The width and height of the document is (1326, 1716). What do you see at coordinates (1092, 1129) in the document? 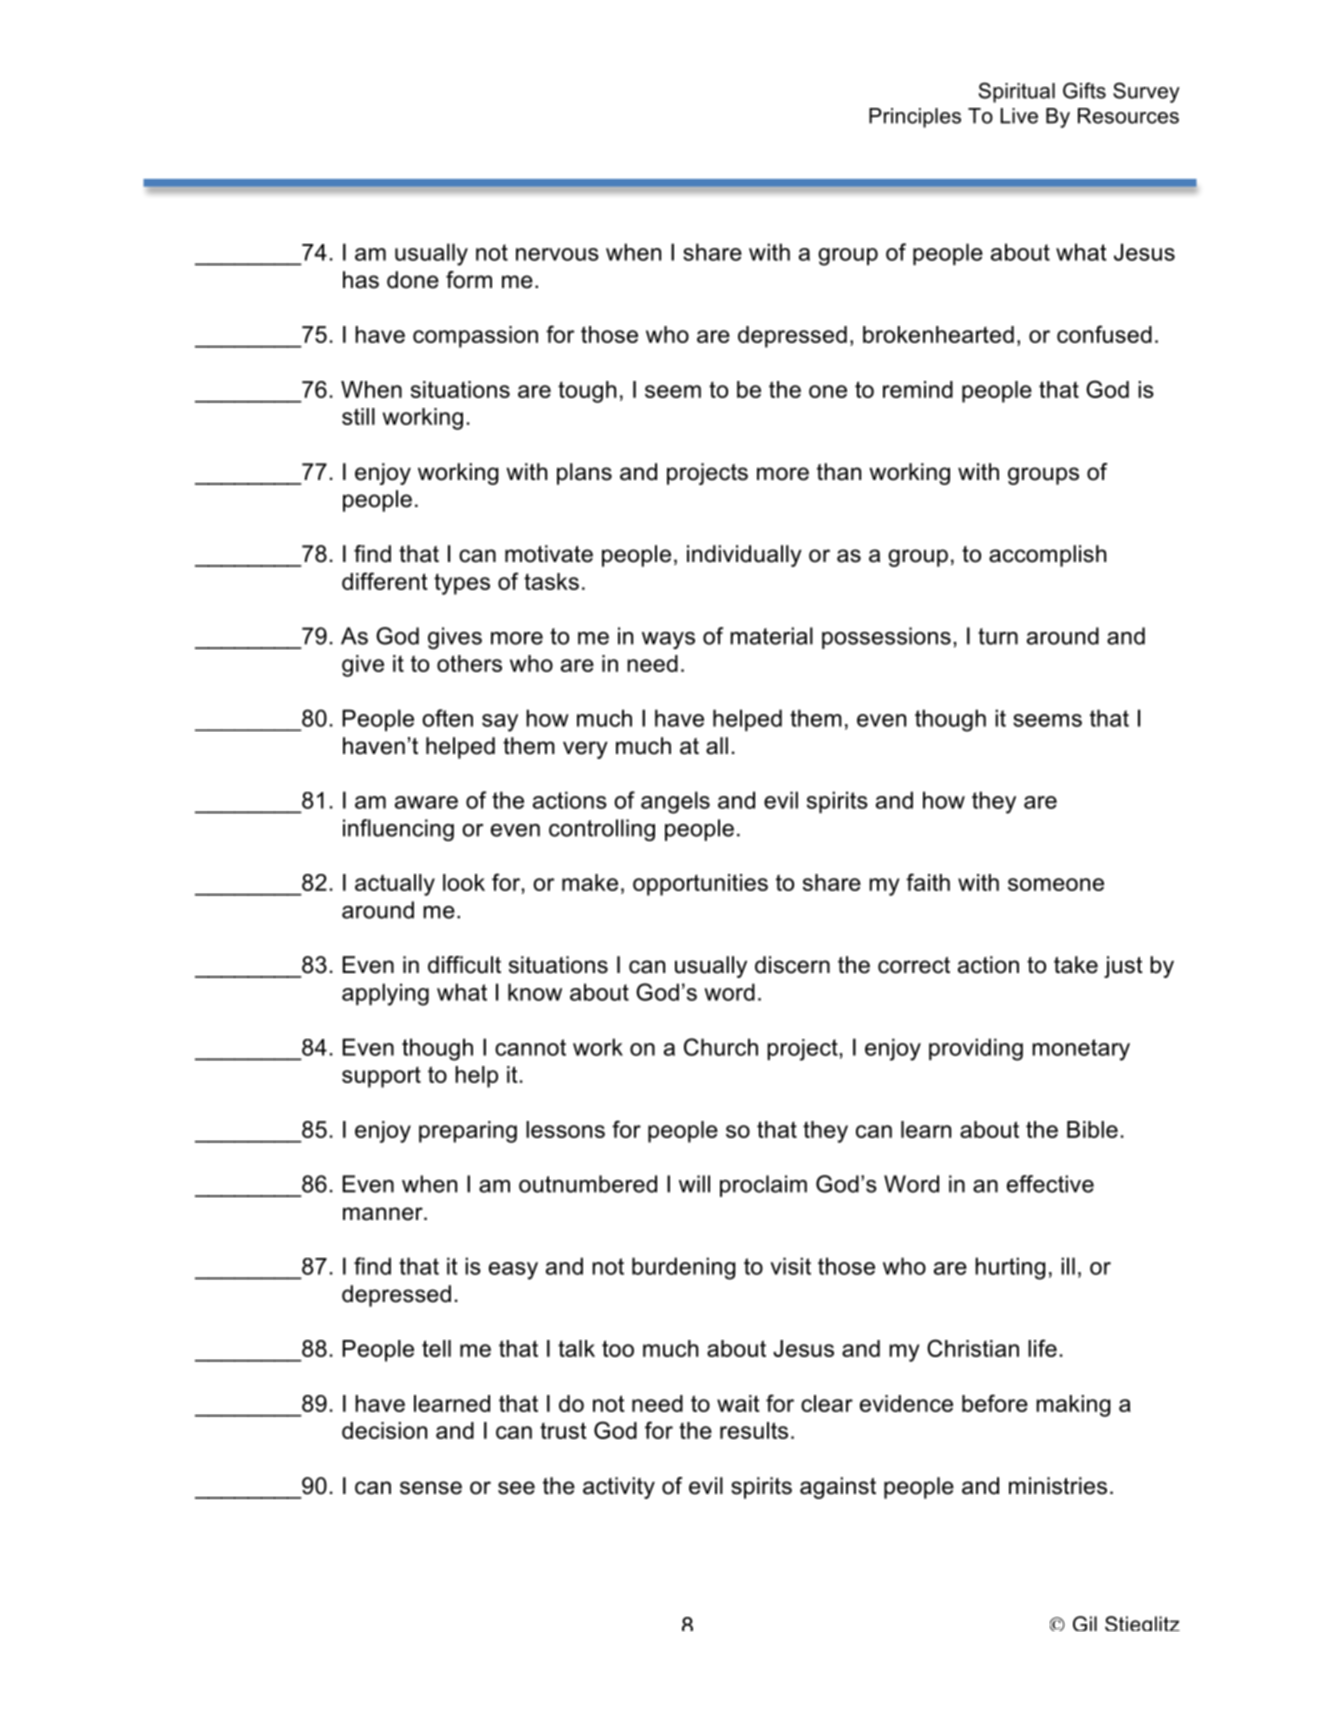
I see `Bible` at bounding box center [1092, 1129].
